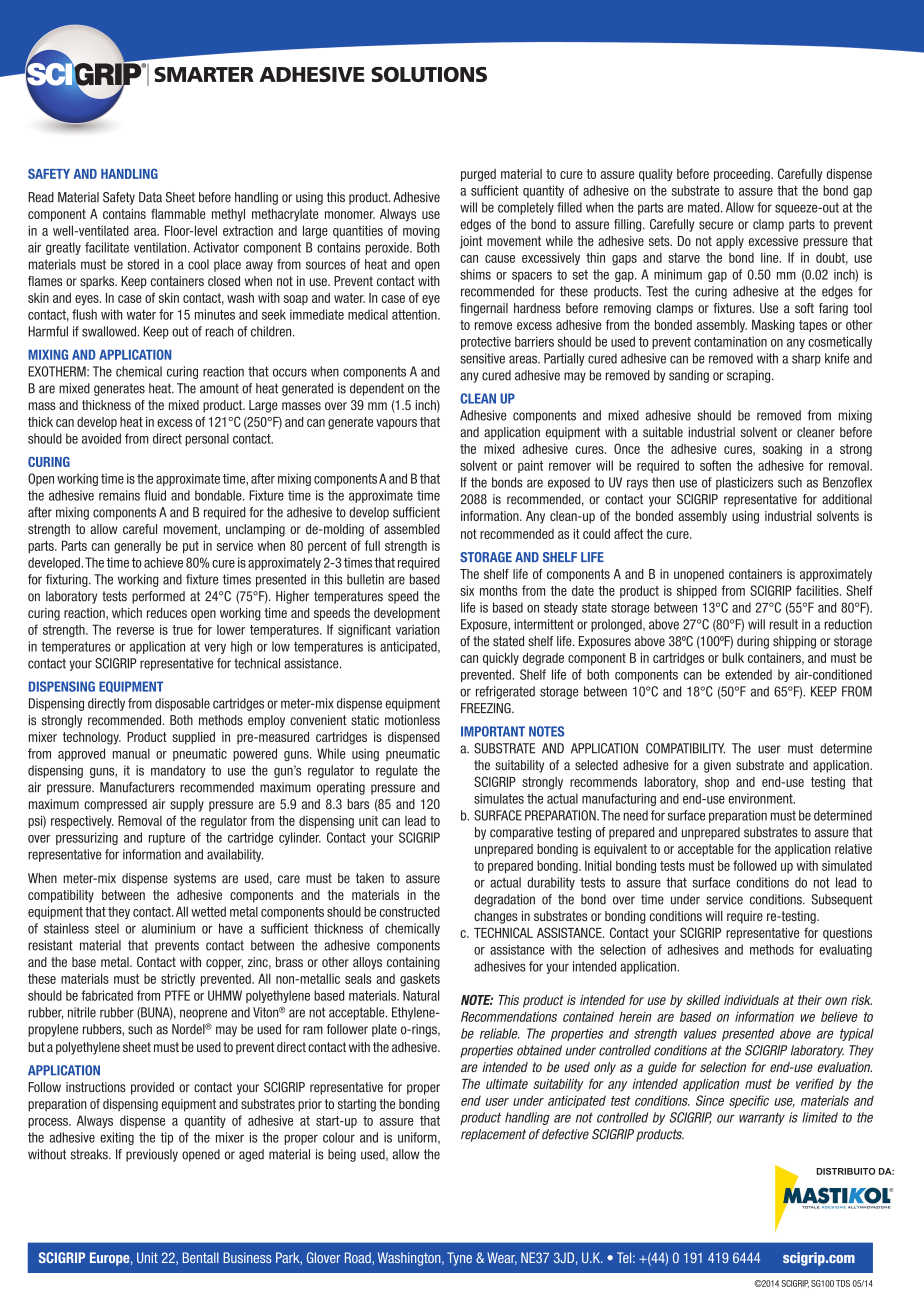 This screenshot has width=924, height=1308. I want to click on given, so click(717, 766).
